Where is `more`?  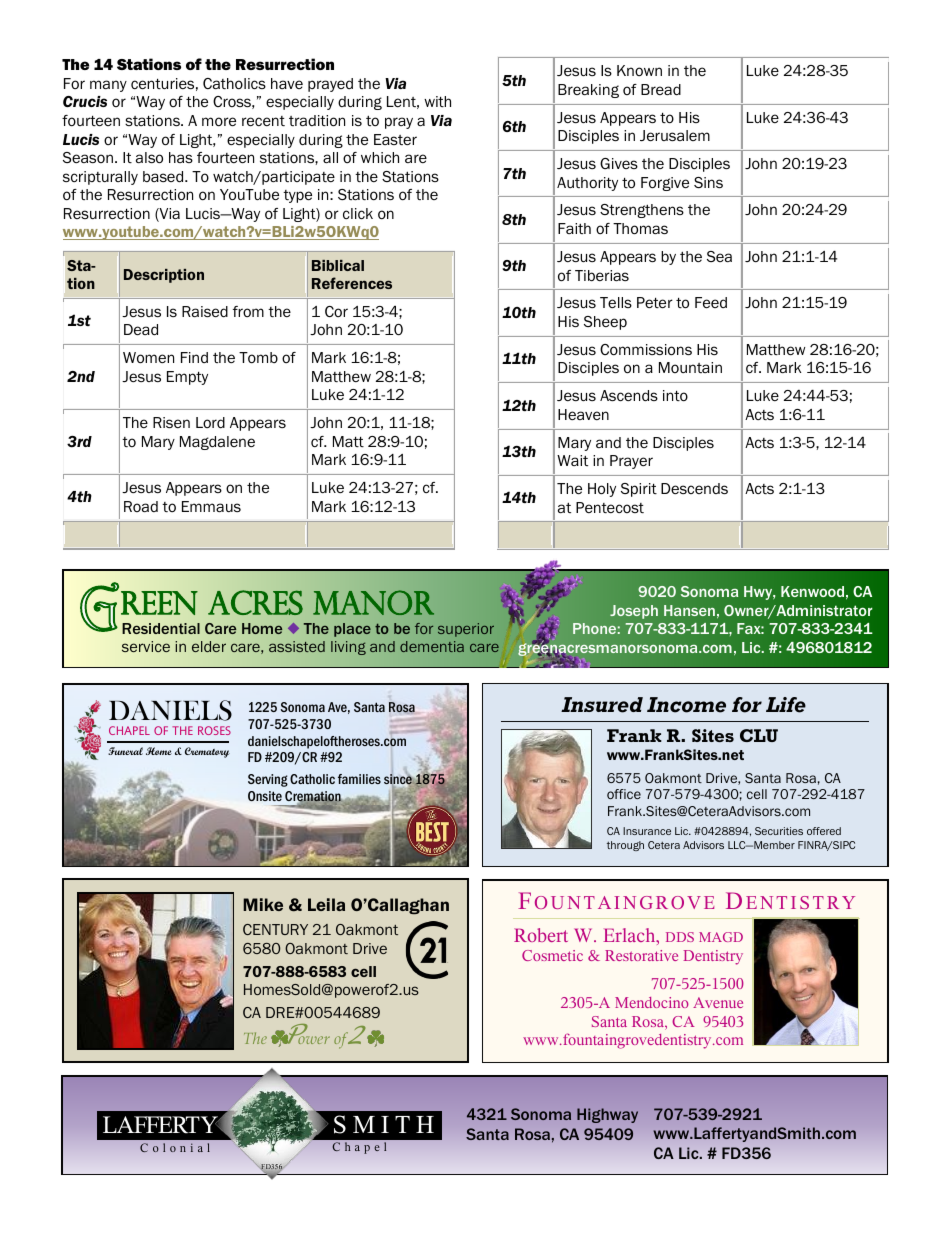 more is located at coordinates (219, 122).
